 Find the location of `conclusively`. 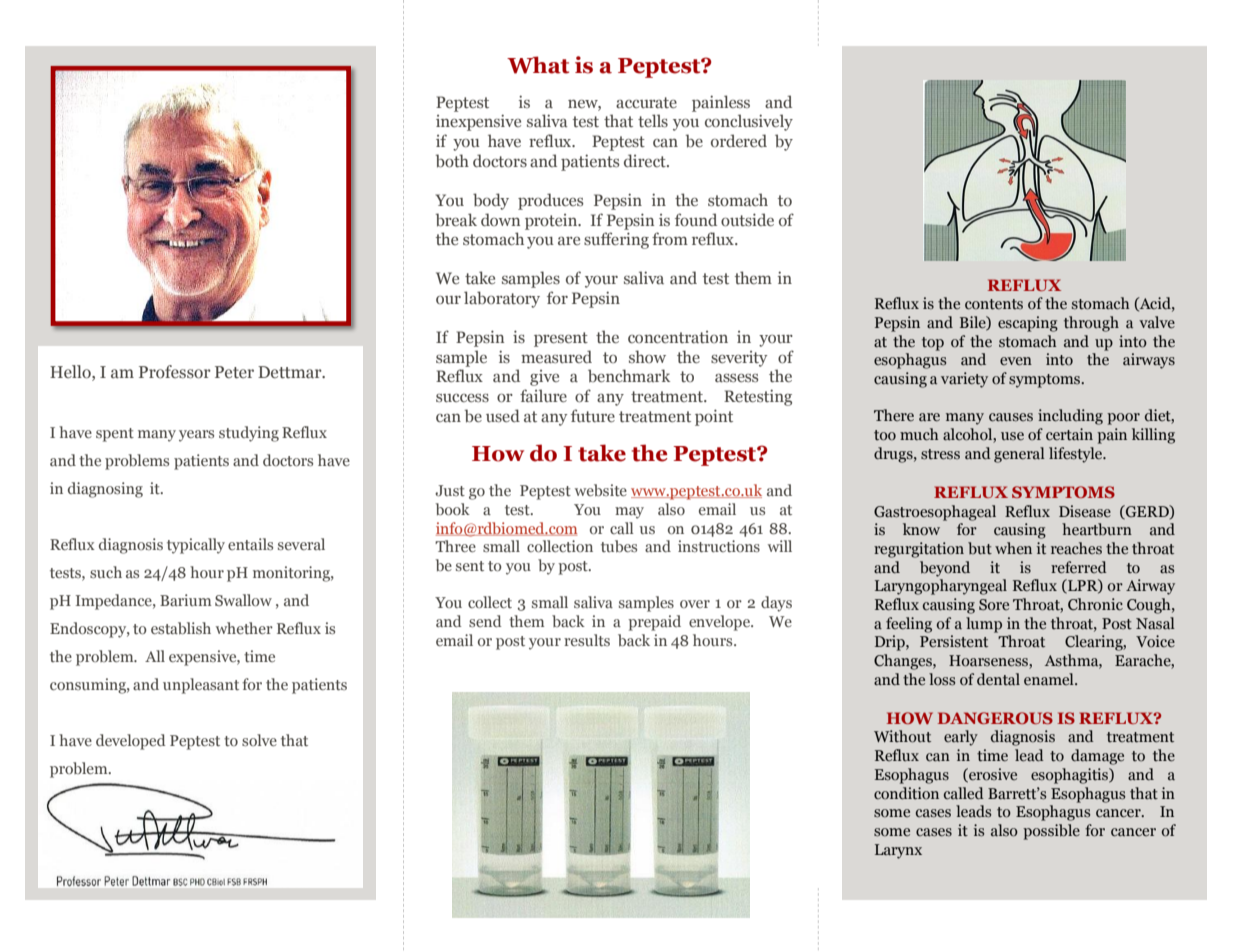

conclusively is located at coordinates (749, 122).
